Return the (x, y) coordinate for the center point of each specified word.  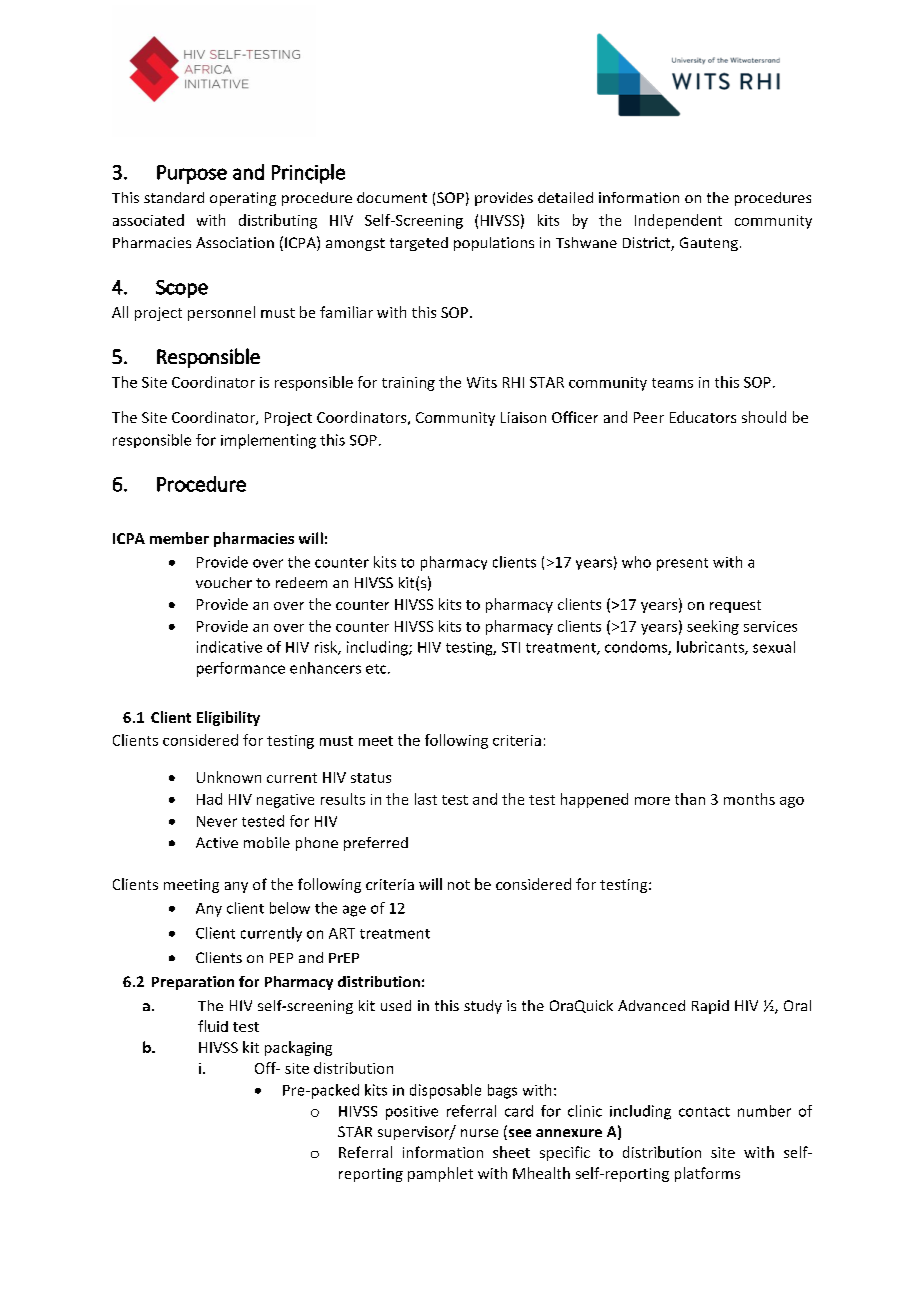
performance (241, 669)
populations (494, 244)
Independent (678, 221)
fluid (213, 1026)
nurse (479, 1133)
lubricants (711, 648)
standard (174, 197)
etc (377, 669)
